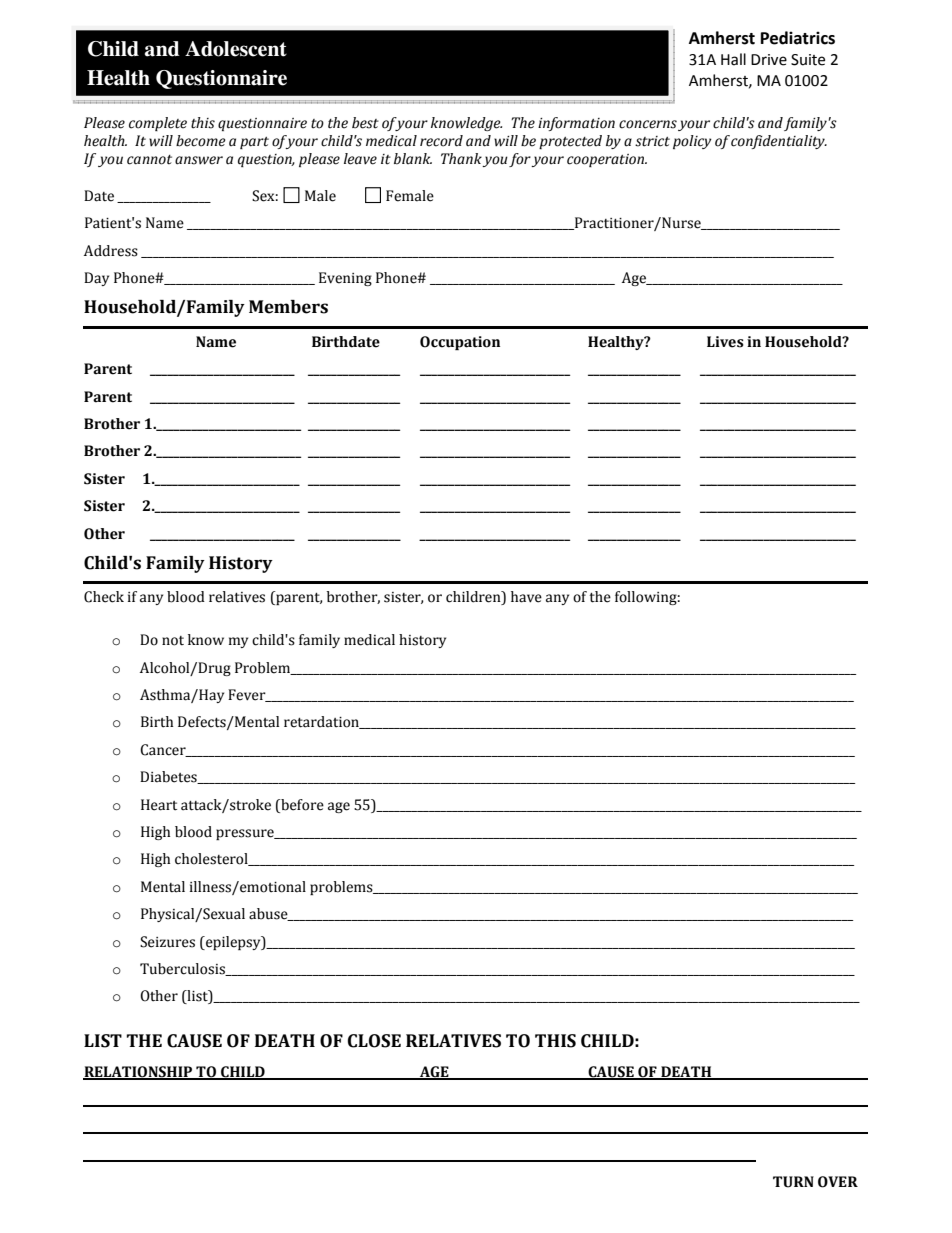 The width and height of the page is (952, 1233). Describe the element at coordinates (236, 49) in the page. I see `Adolescent` at that location.
